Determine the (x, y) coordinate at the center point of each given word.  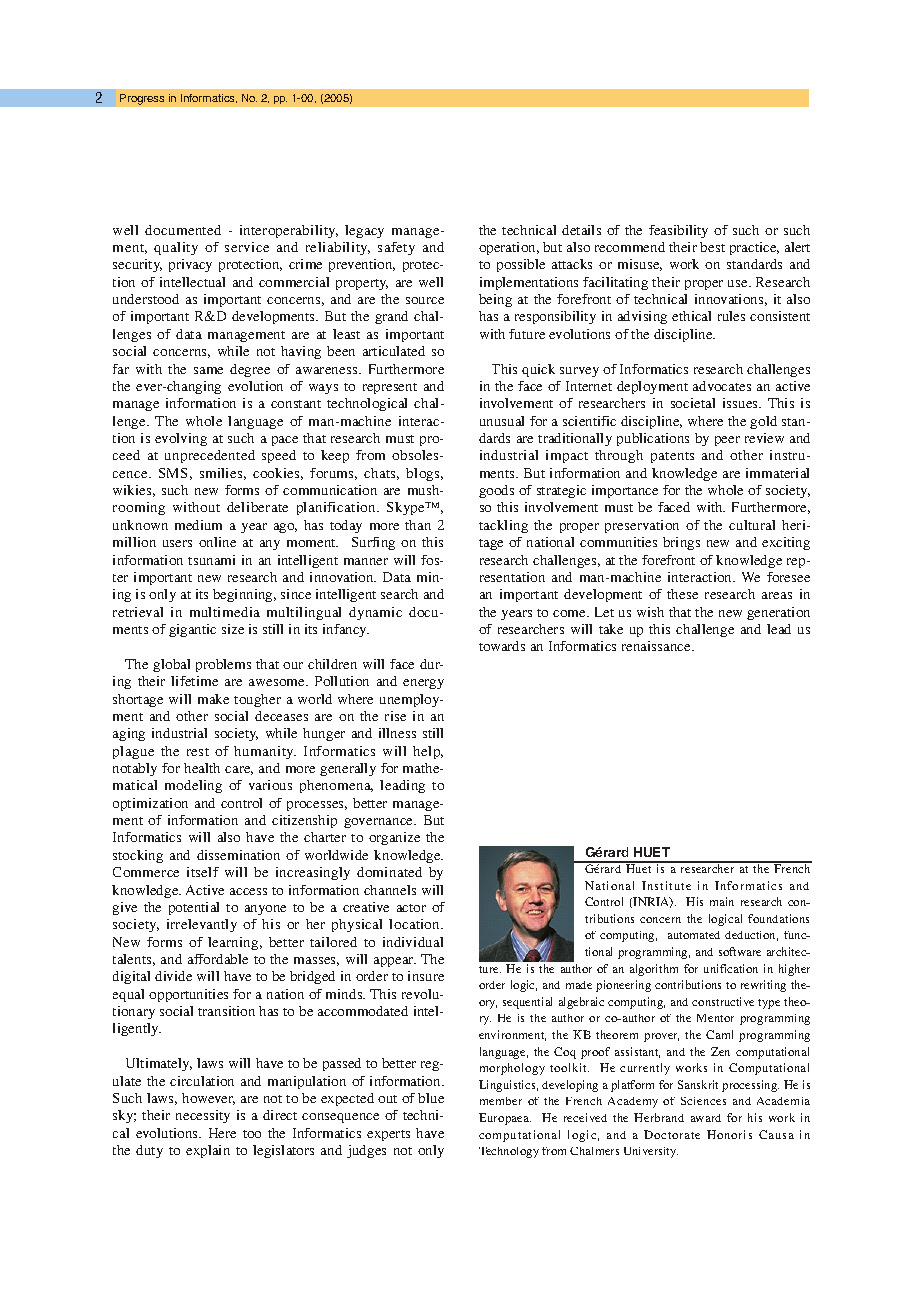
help (428, 752)
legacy (364, 231)
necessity (203, 1116)
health (202, 768)
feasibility (678, 231)
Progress (142, 99)
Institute (666, 885)
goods (496, 491)
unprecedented (210, 456)
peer (727, 441)
